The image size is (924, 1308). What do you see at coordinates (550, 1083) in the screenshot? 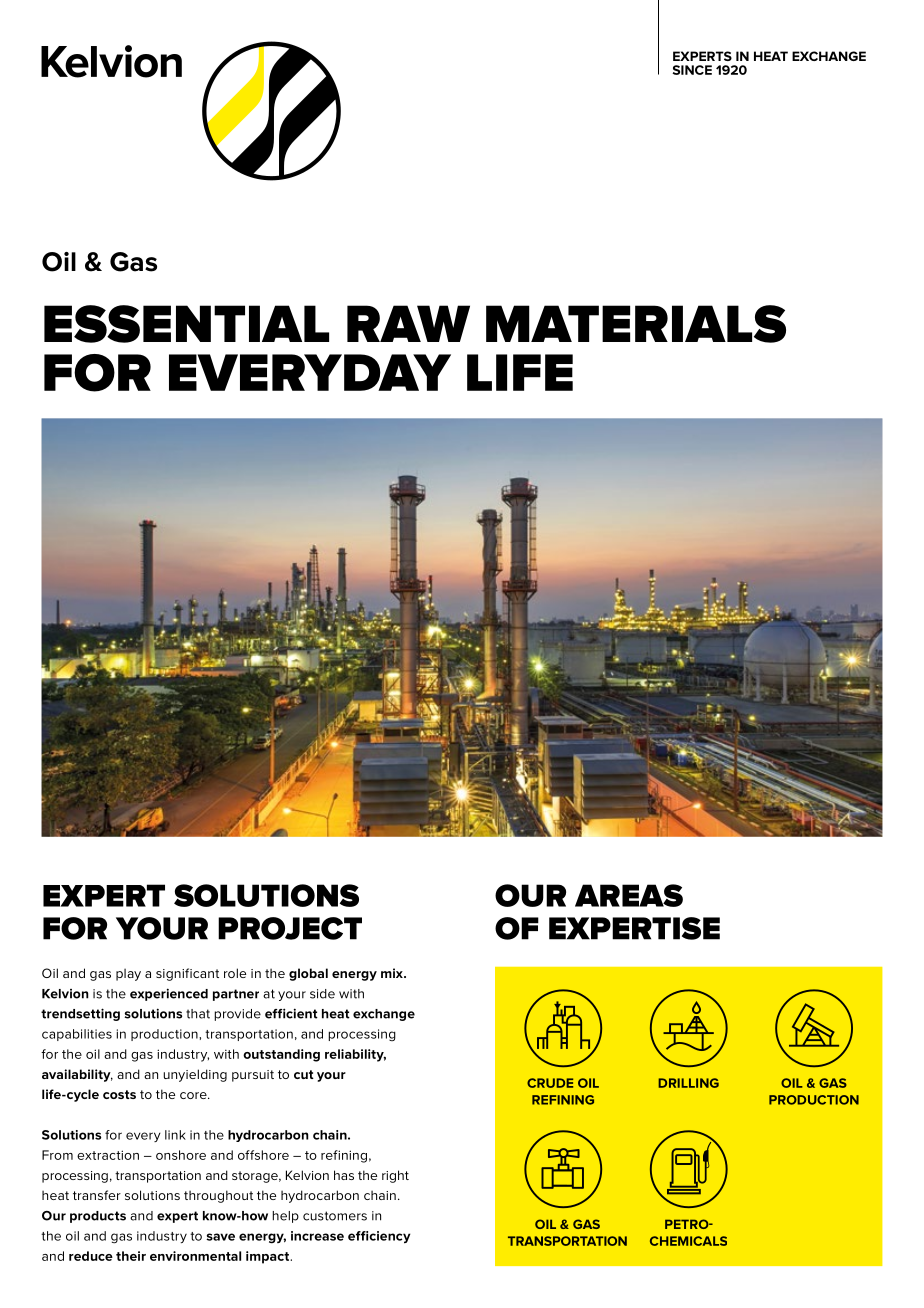
I see `CRUDE` at bounding box center [550, 1083].
